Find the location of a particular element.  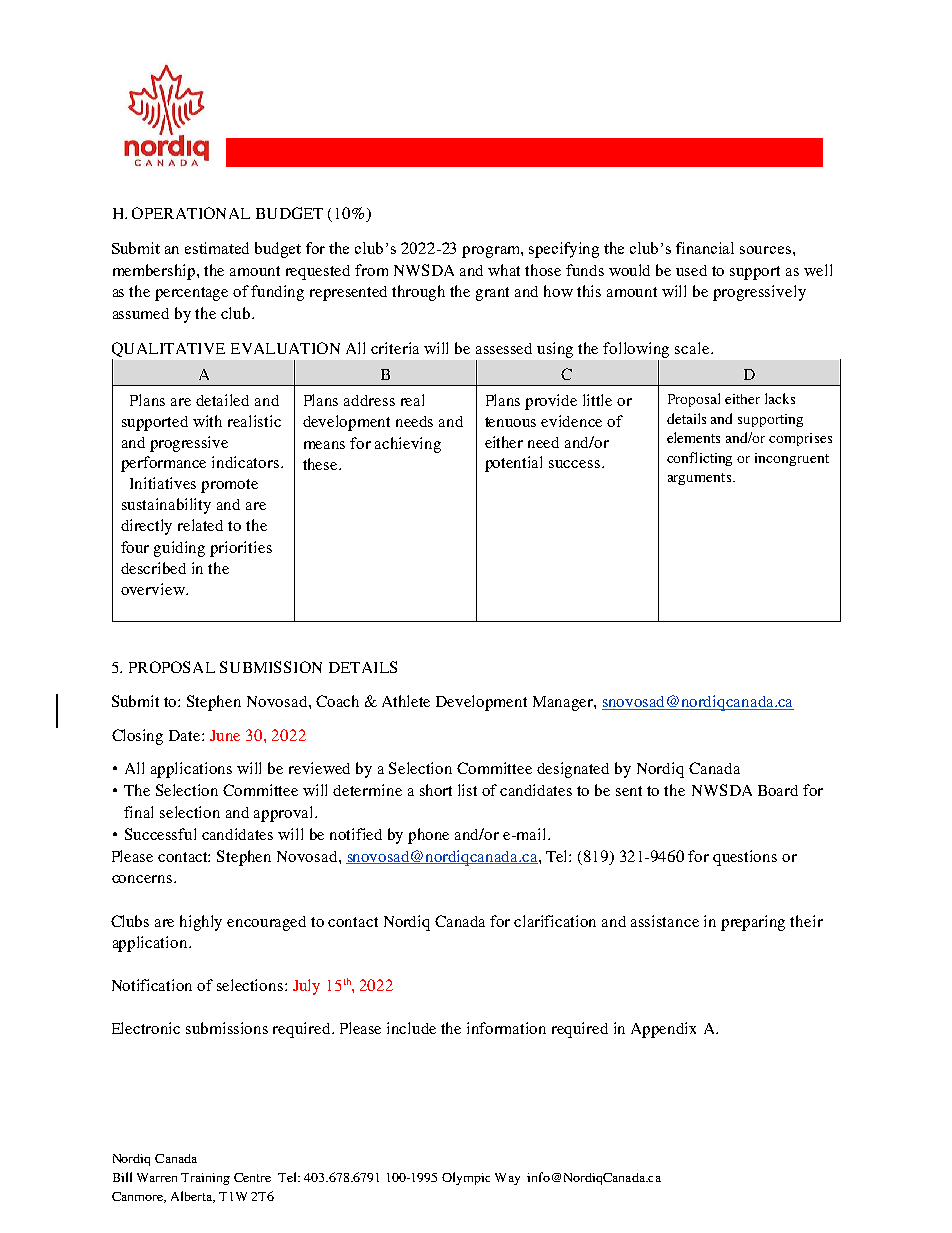

Training is located at coordinates (205, 1179).
